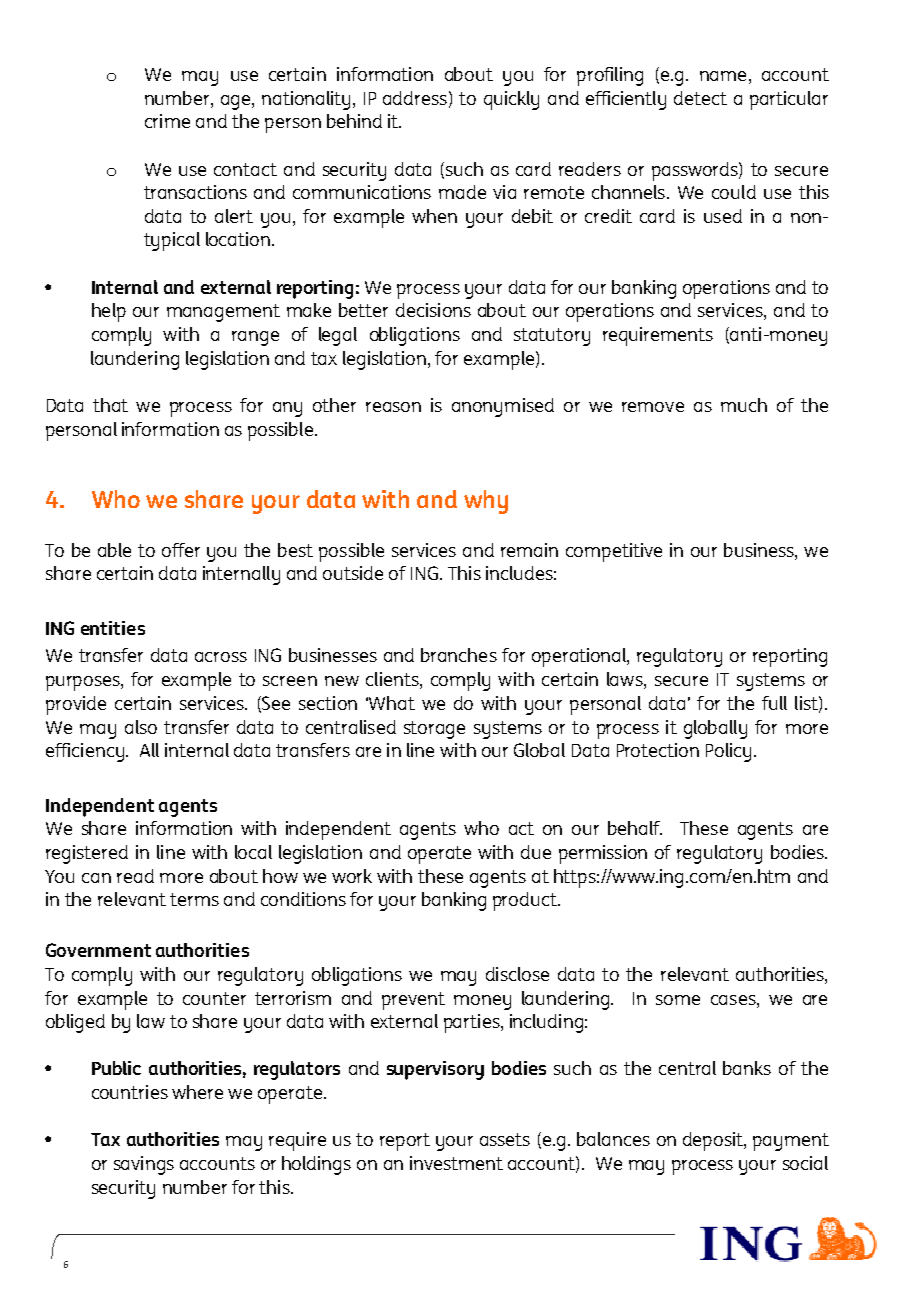 The image size is (911, 1316). What do you see at coordinates (526, 901) in the screenshot?
I see `product` at bounding box center [526, 901].
